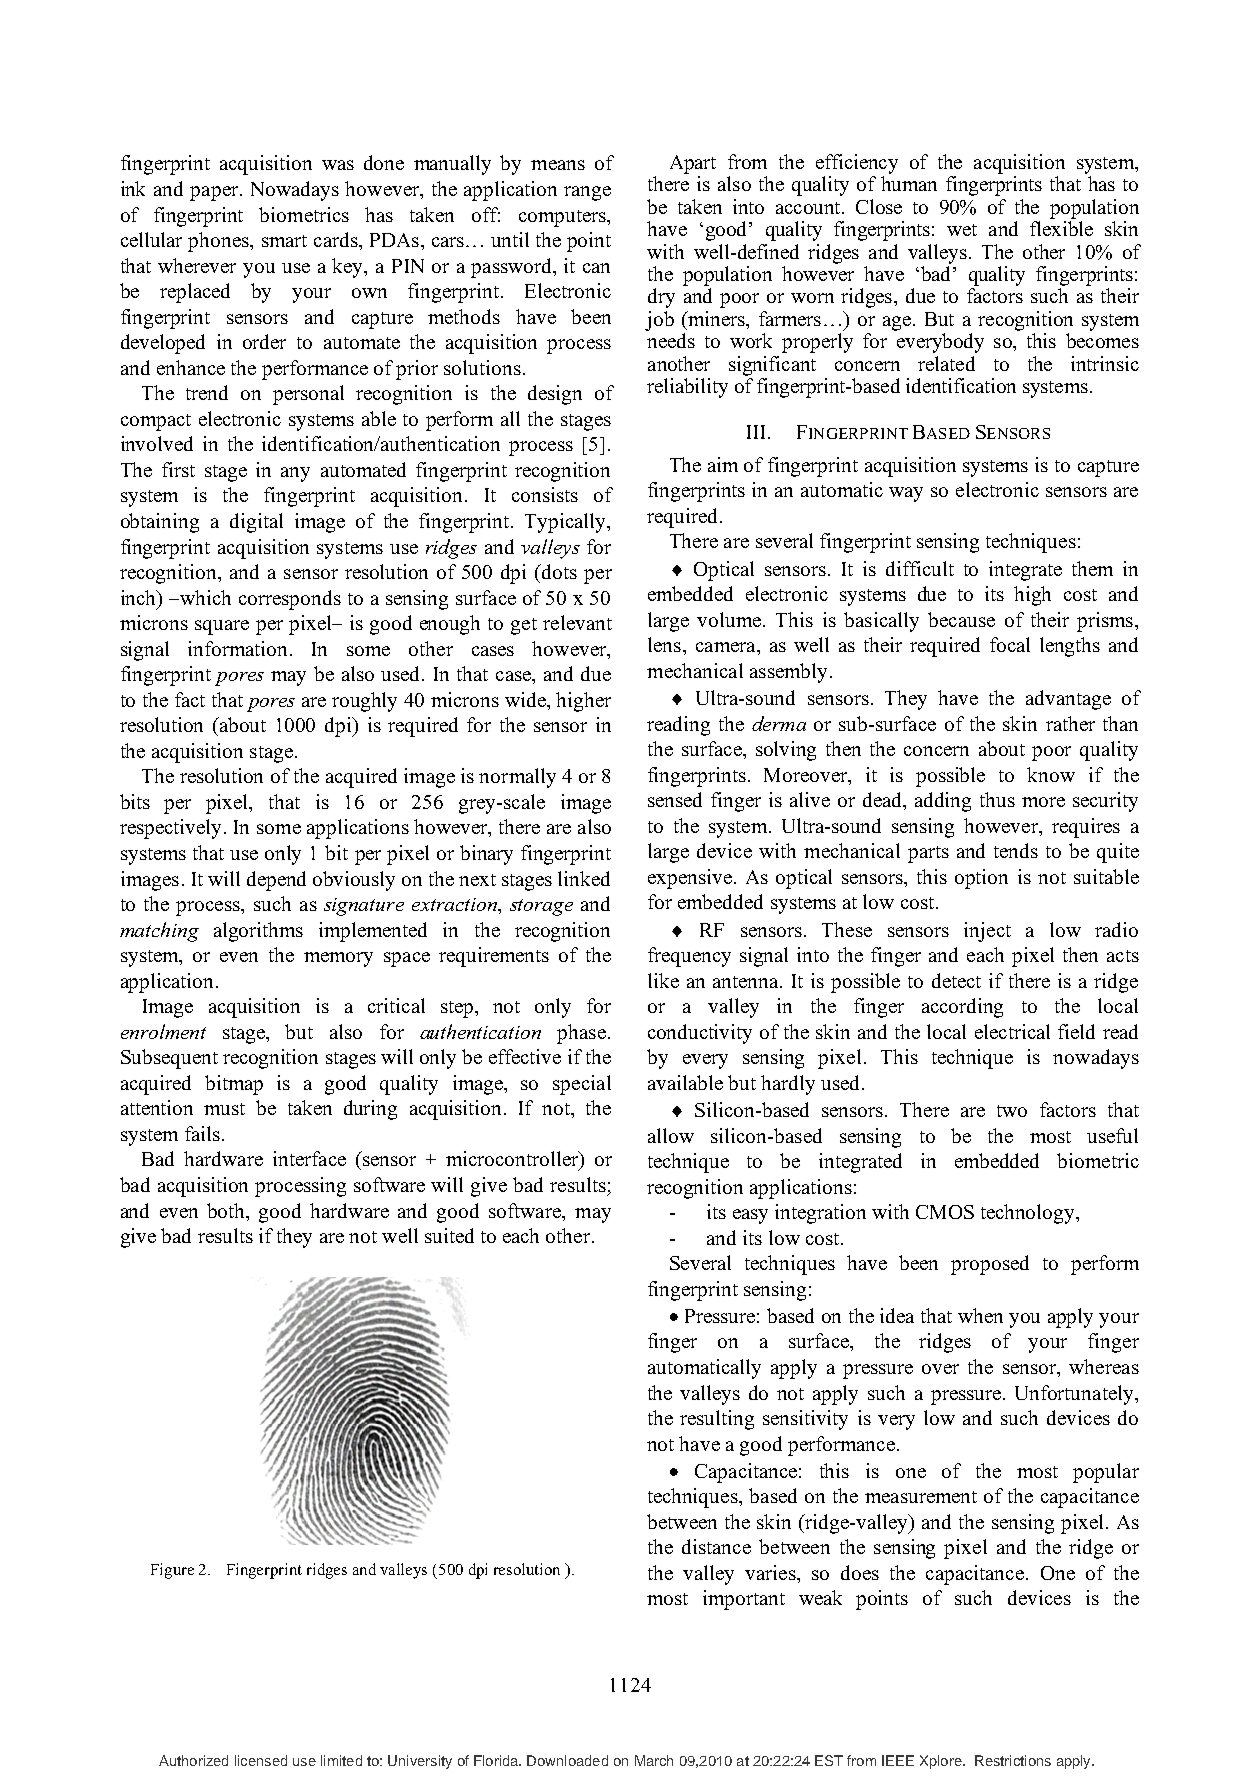  Describe the element at coordinates (587, 193) in the page. I see `range` at that location.
